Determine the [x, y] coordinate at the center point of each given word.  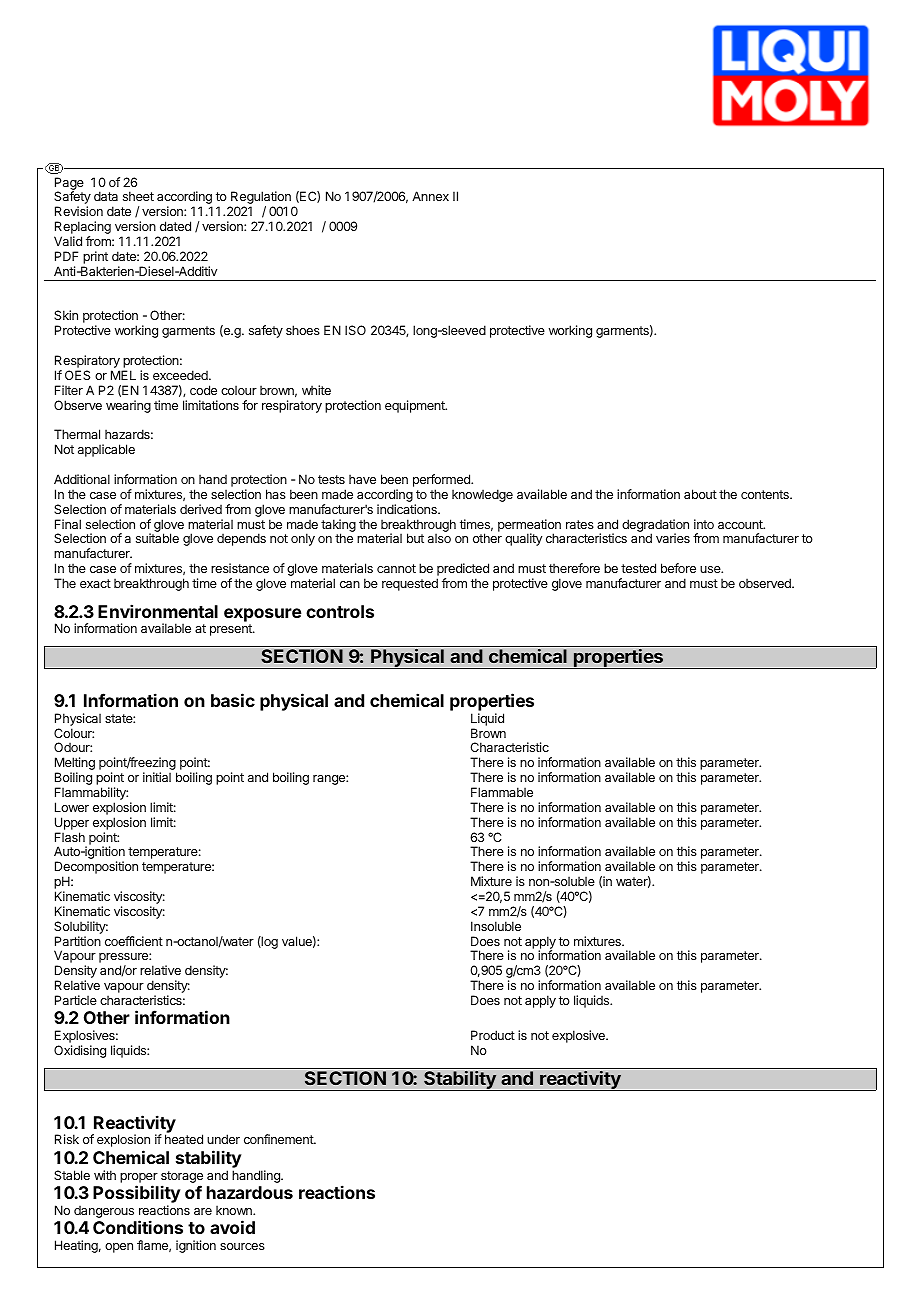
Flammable [502, 792]
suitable [157, 538]
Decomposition [96, 869]
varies [673, 538]
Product [493, 1035]
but [415, 538]
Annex [430, 196]
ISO [355, 330]
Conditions [138, 1227]
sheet [138, 196]
